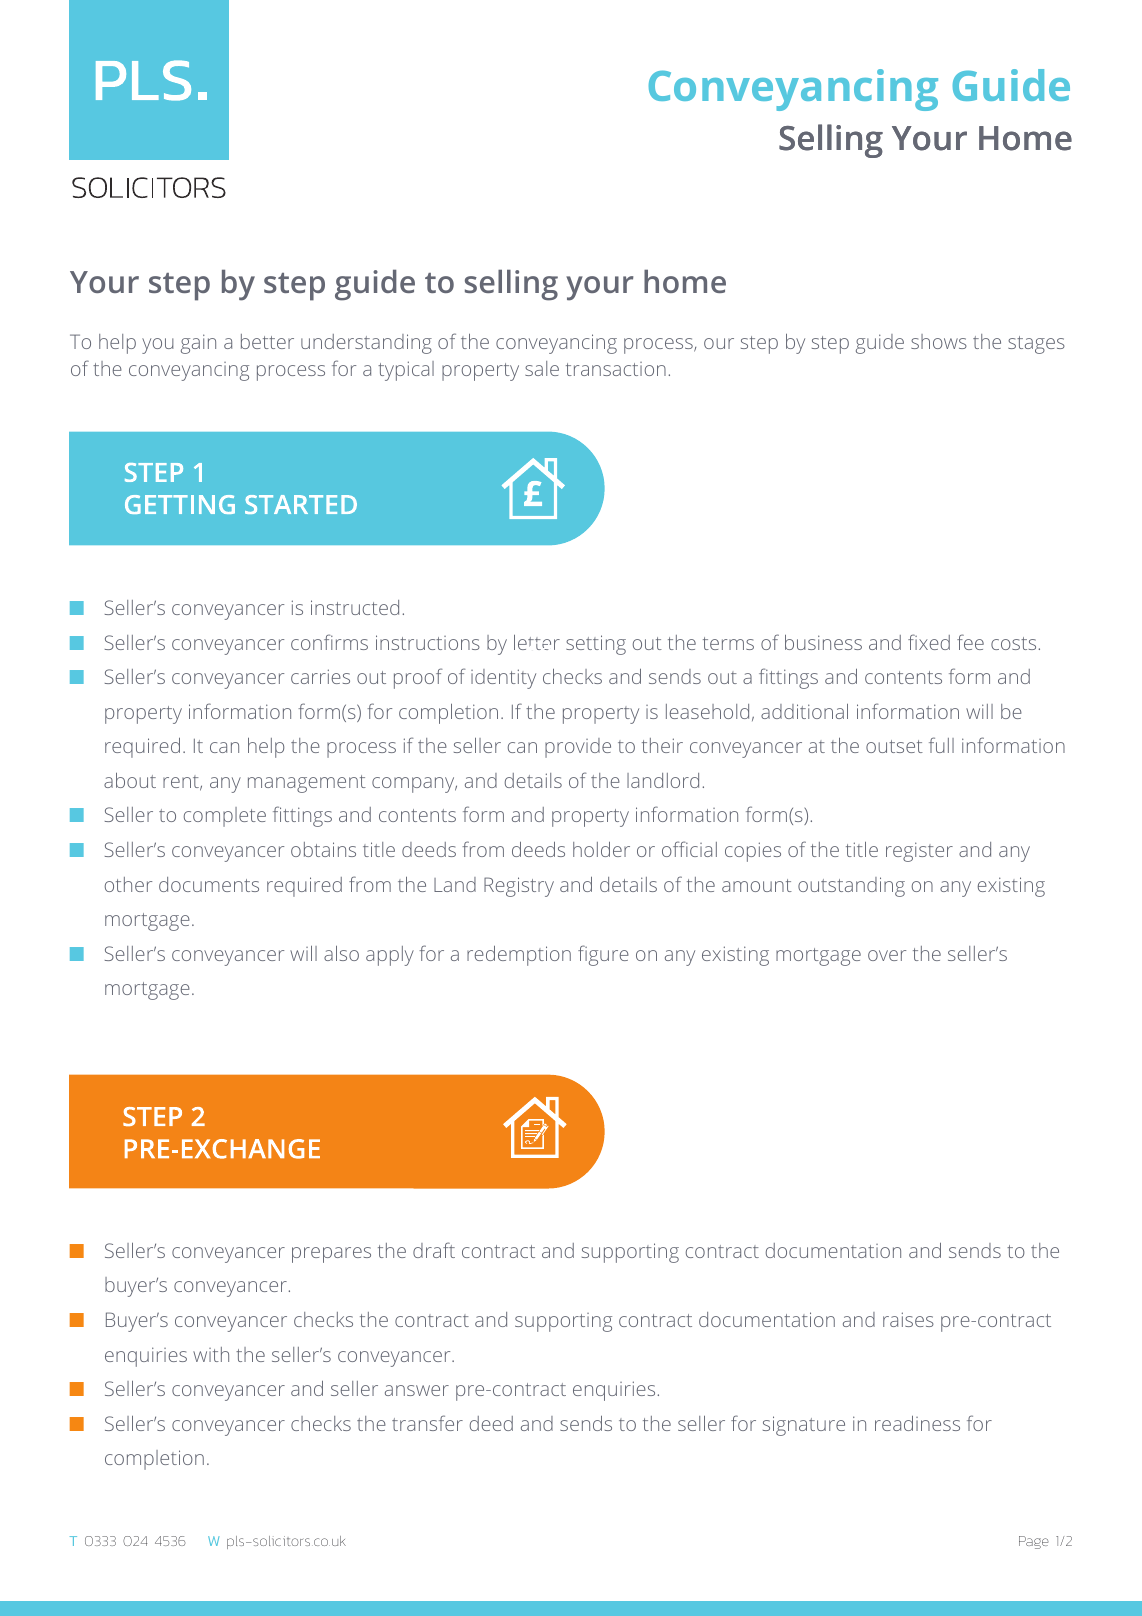 The height and width of the screenshot is (1616, 1142). I want to click on management, so click(307, 784).
